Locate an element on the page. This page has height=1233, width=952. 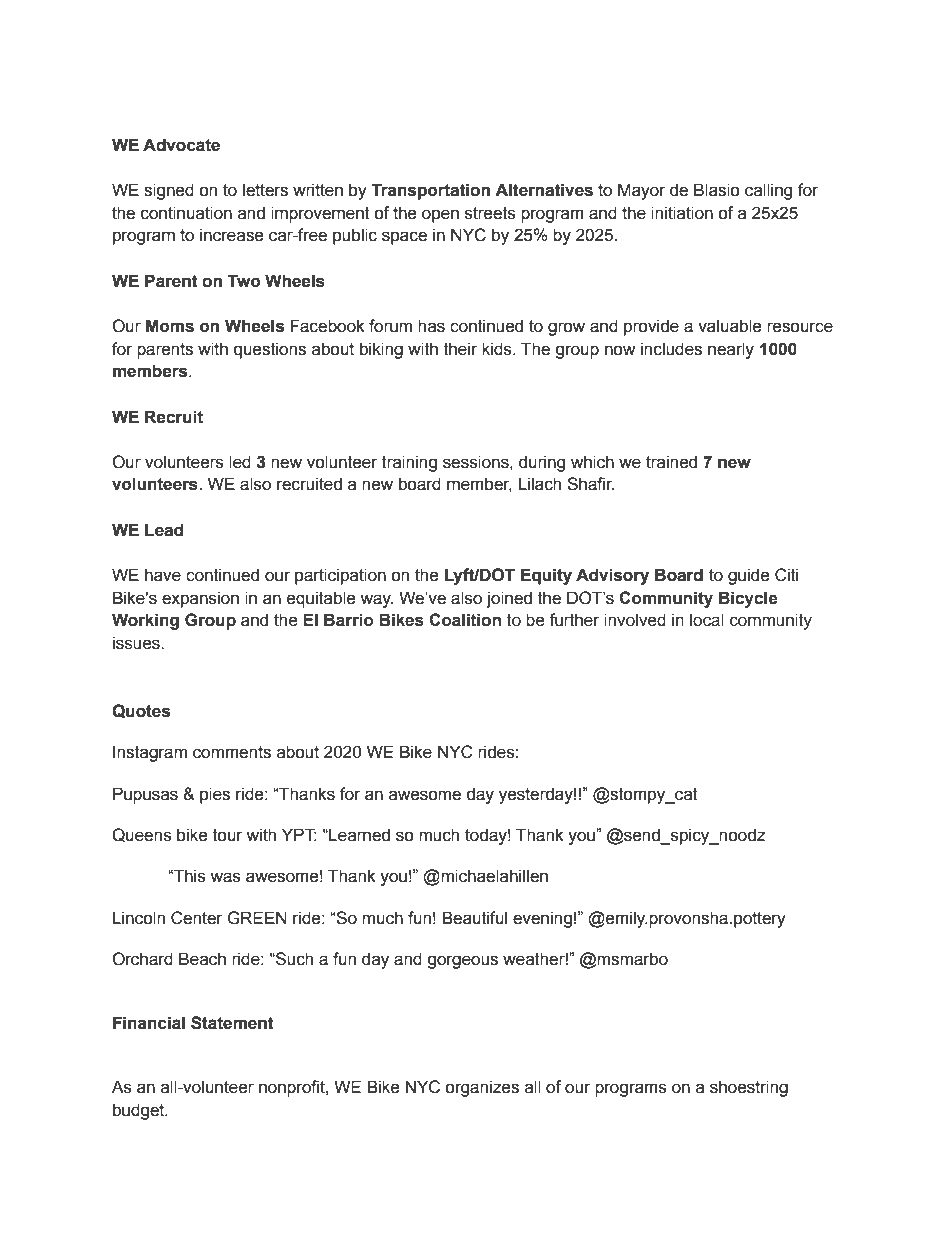
training is located at coordinates (409, 463).
